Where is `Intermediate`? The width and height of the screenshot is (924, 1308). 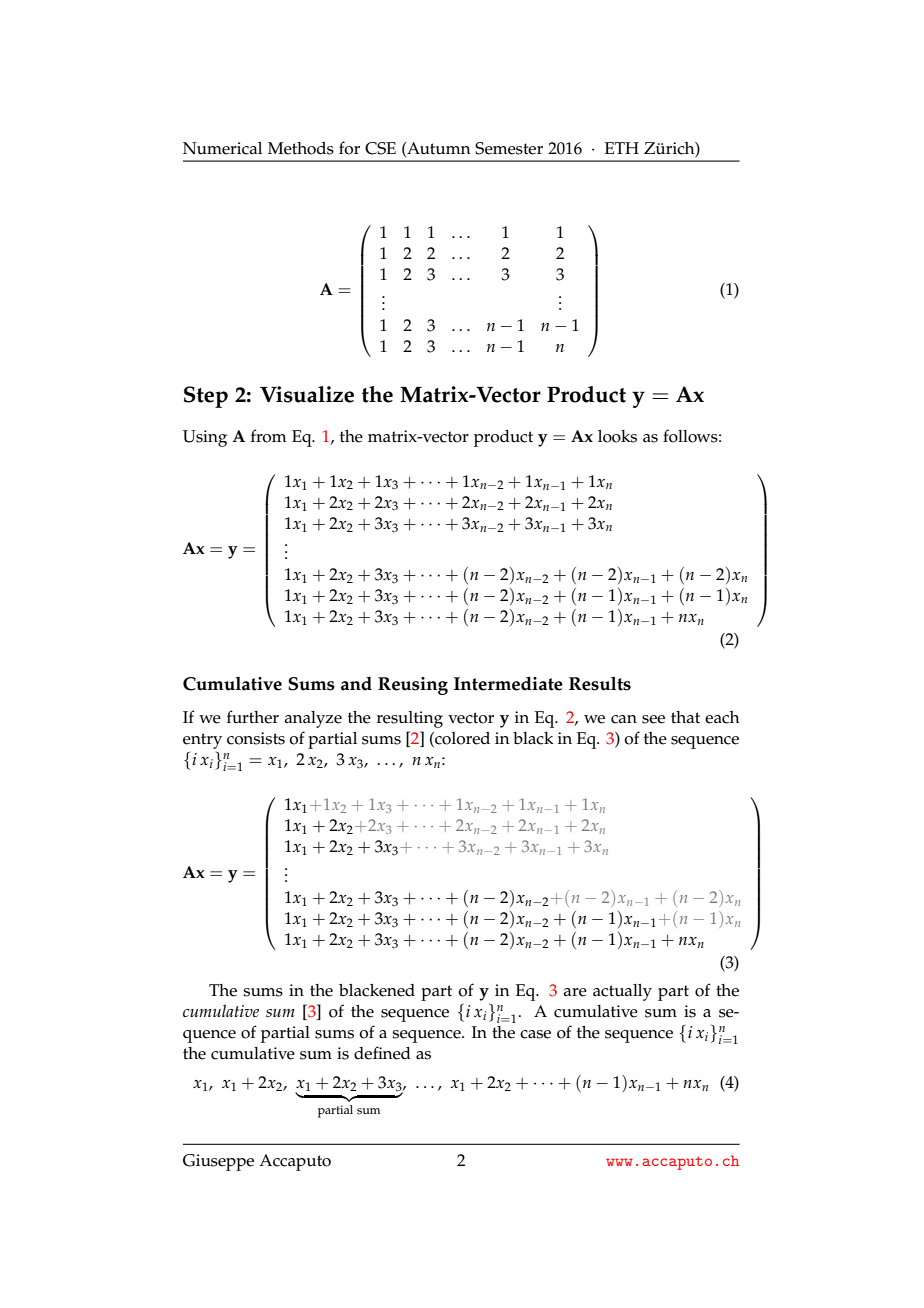
Intermediate is located at coordinates (508, 683).
